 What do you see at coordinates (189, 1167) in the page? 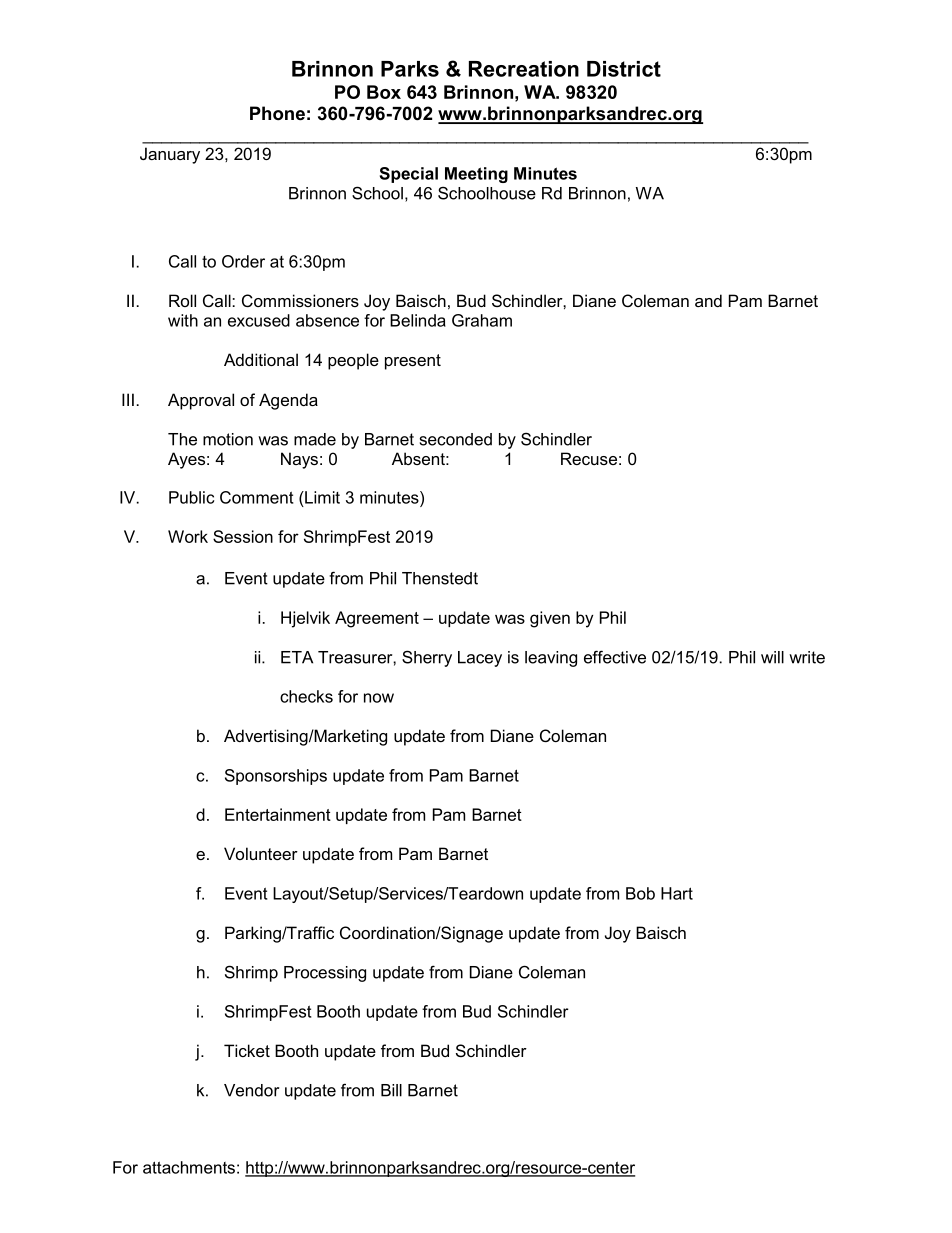
I see `attachments` at bounding box center [189, 1167].
